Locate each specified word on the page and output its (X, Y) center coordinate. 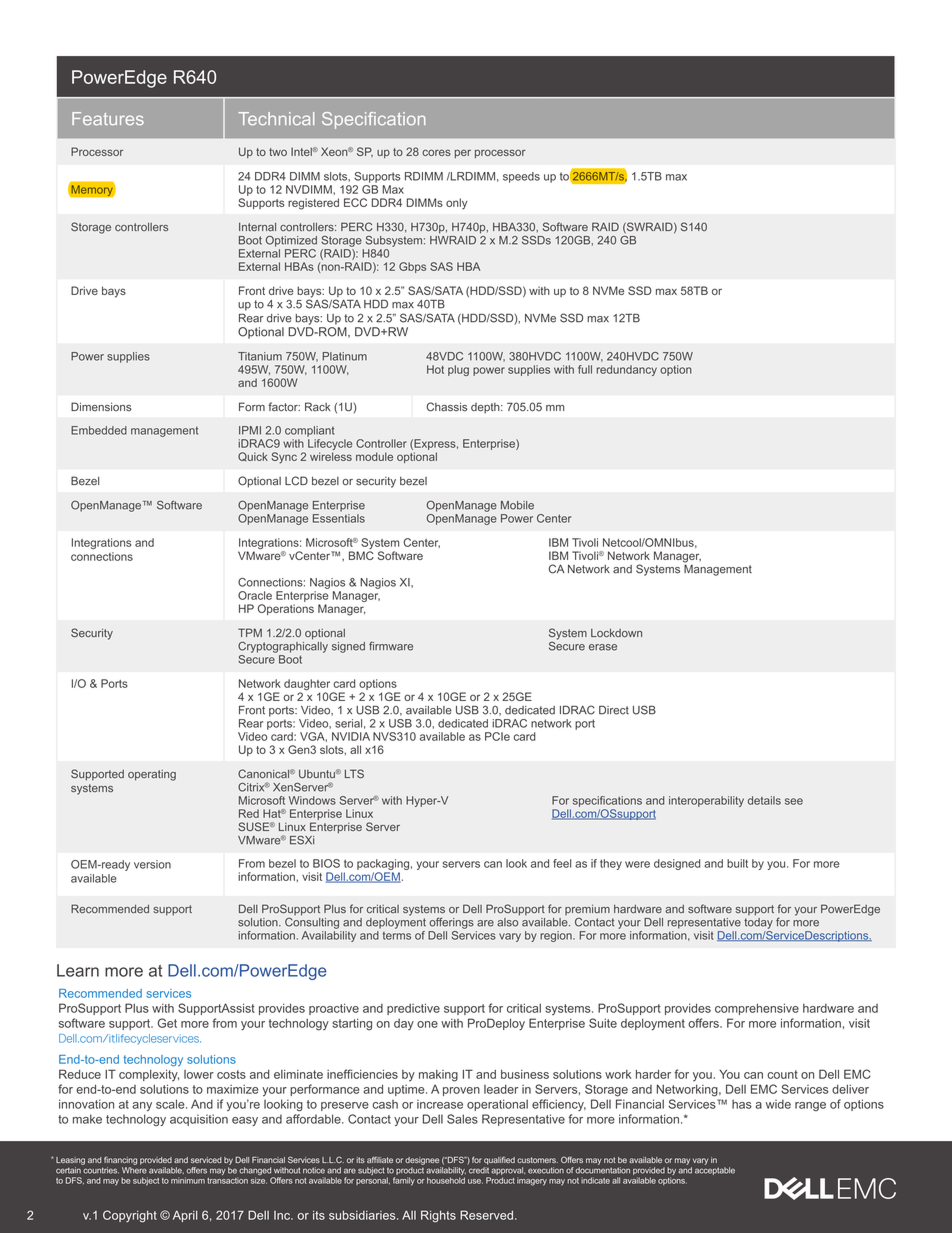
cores (436, 152)
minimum (188, 1180)
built (737, 863)
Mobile (517, 505)
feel (562, 863)
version (152, 864)
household (446, 1180)
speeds (521, 177)
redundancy (627, 370)
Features (108, 119)
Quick (253, 456)
